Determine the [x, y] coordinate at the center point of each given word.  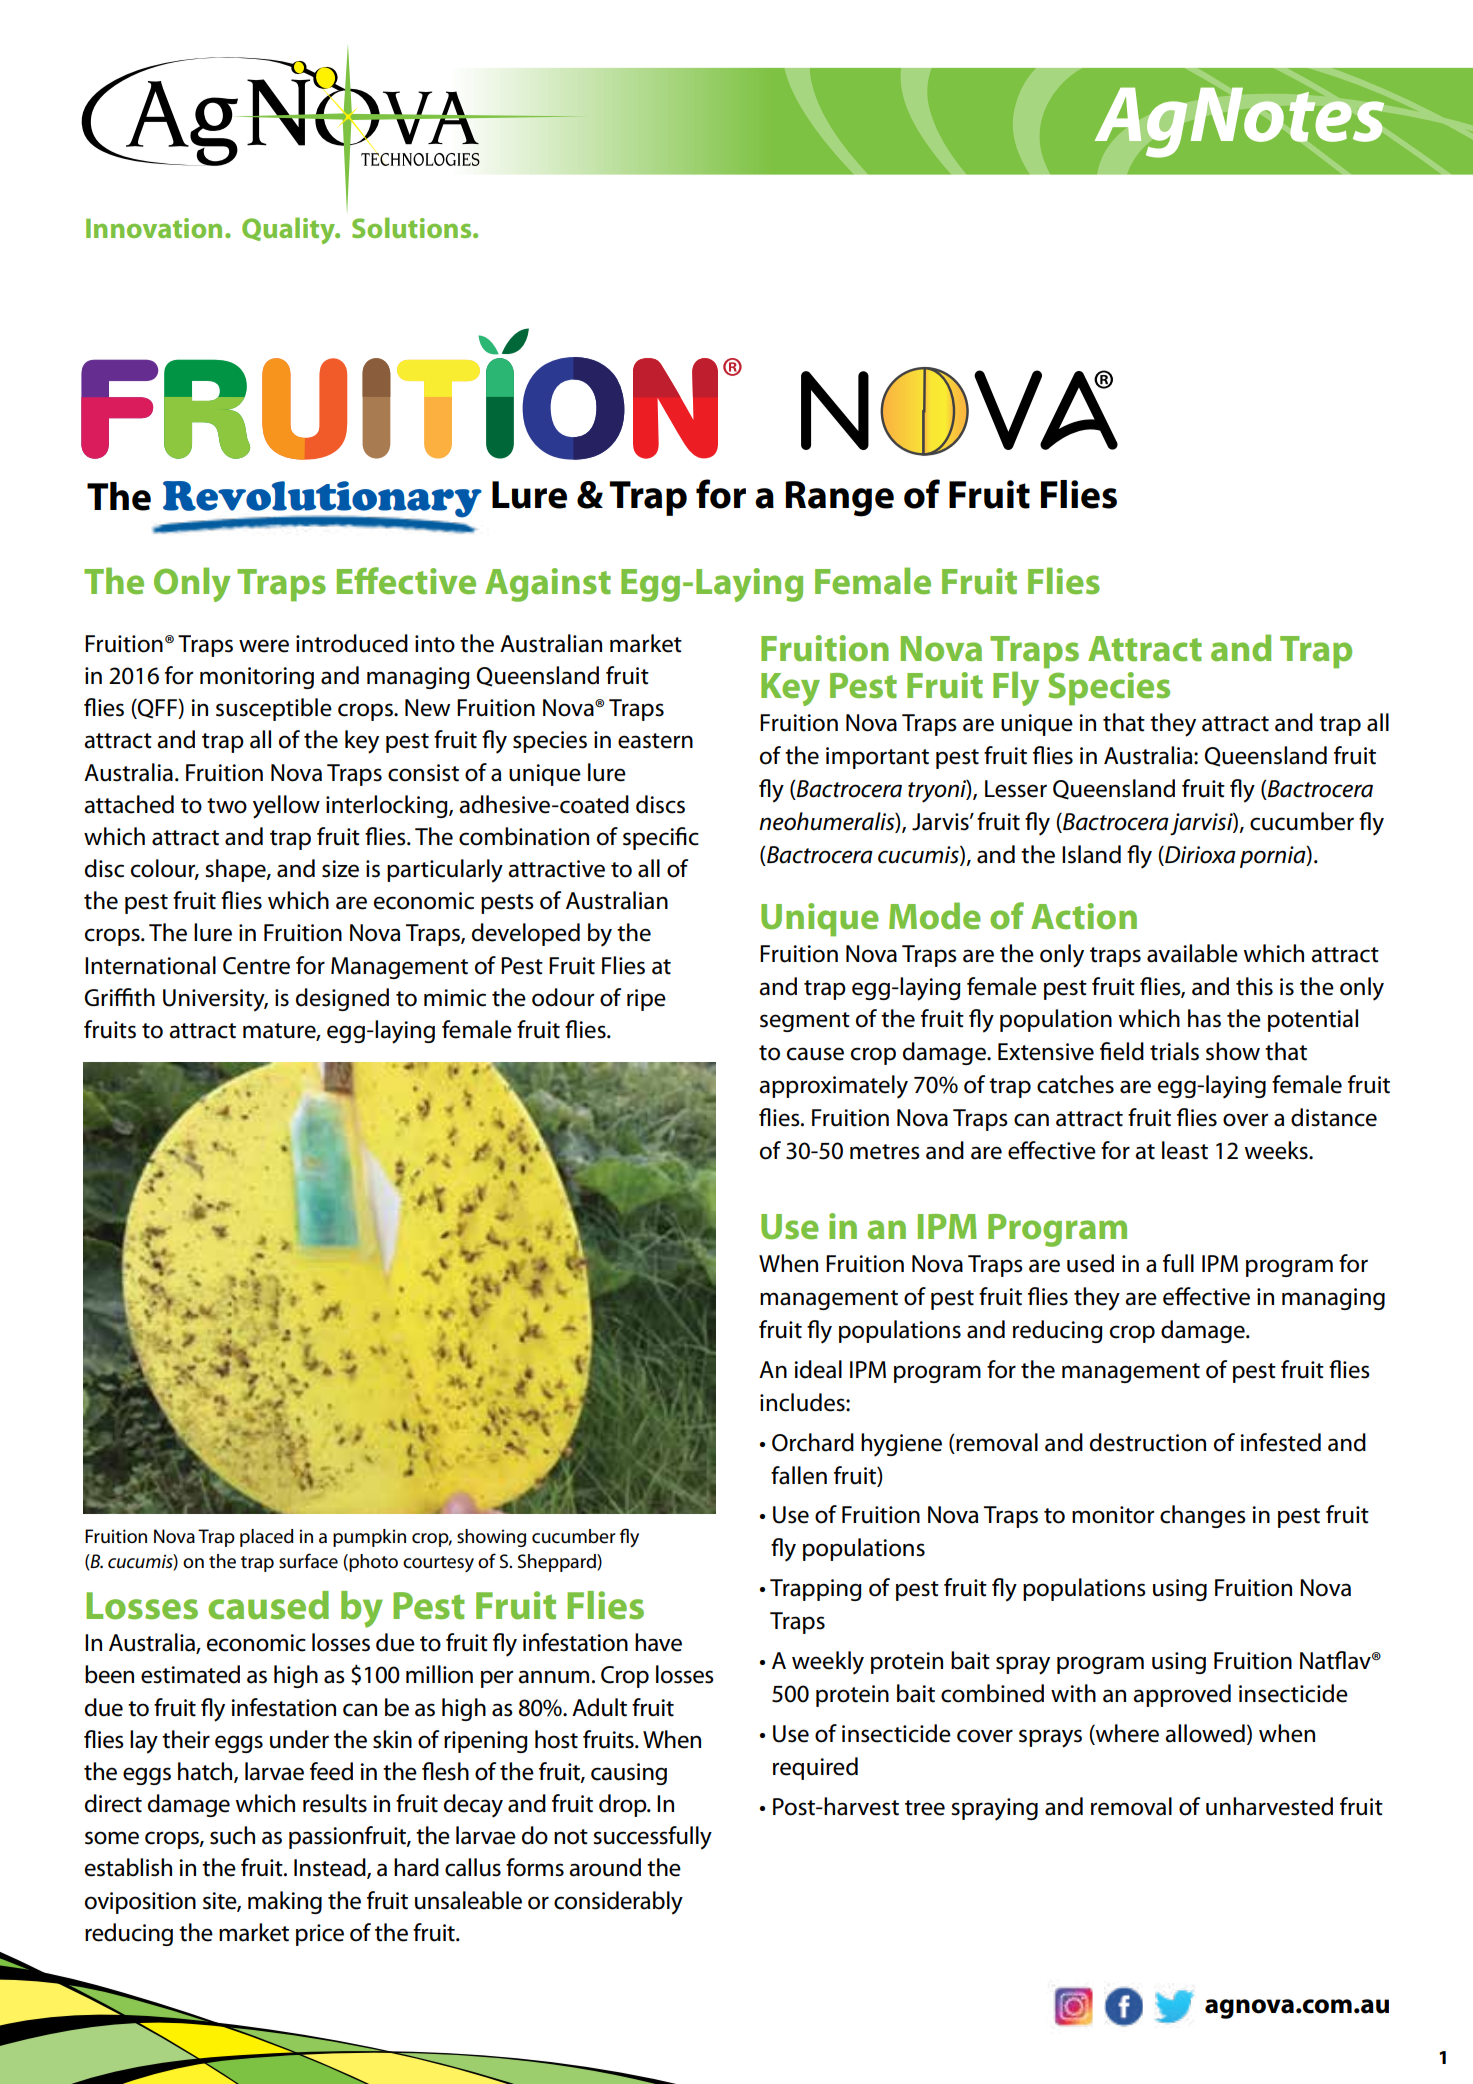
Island [1091, 854]
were [264, 646]
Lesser [1016, 789]
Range [840, 499]
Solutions [413, 227]
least [1185, 1150]
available [1192, 953]
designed [342, 999]
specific [661, 838]
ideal [818, 1369]
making [285, 1902]
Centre [256, 966]
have [658, 1642]
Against [548, 585]
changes [1203, 1516]
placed [267, 1538]
